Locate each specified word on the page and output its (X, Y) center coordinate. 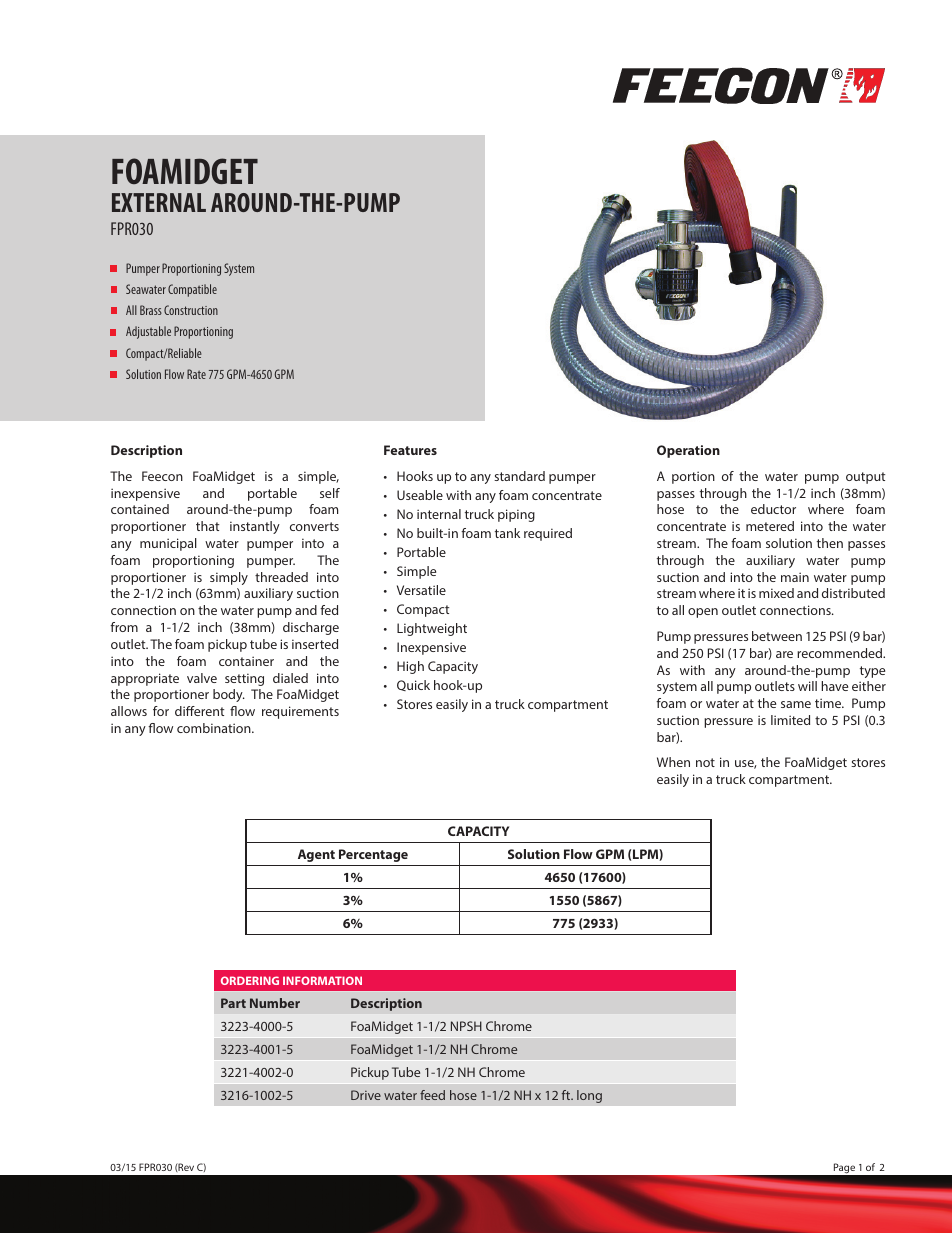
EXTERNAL (159, 202)
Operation (688, 451)
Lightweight (432, 629)
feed (432, 1095)
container (246, 661)
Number (275, 1003)
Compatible (192, 290)
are (784, 654)
